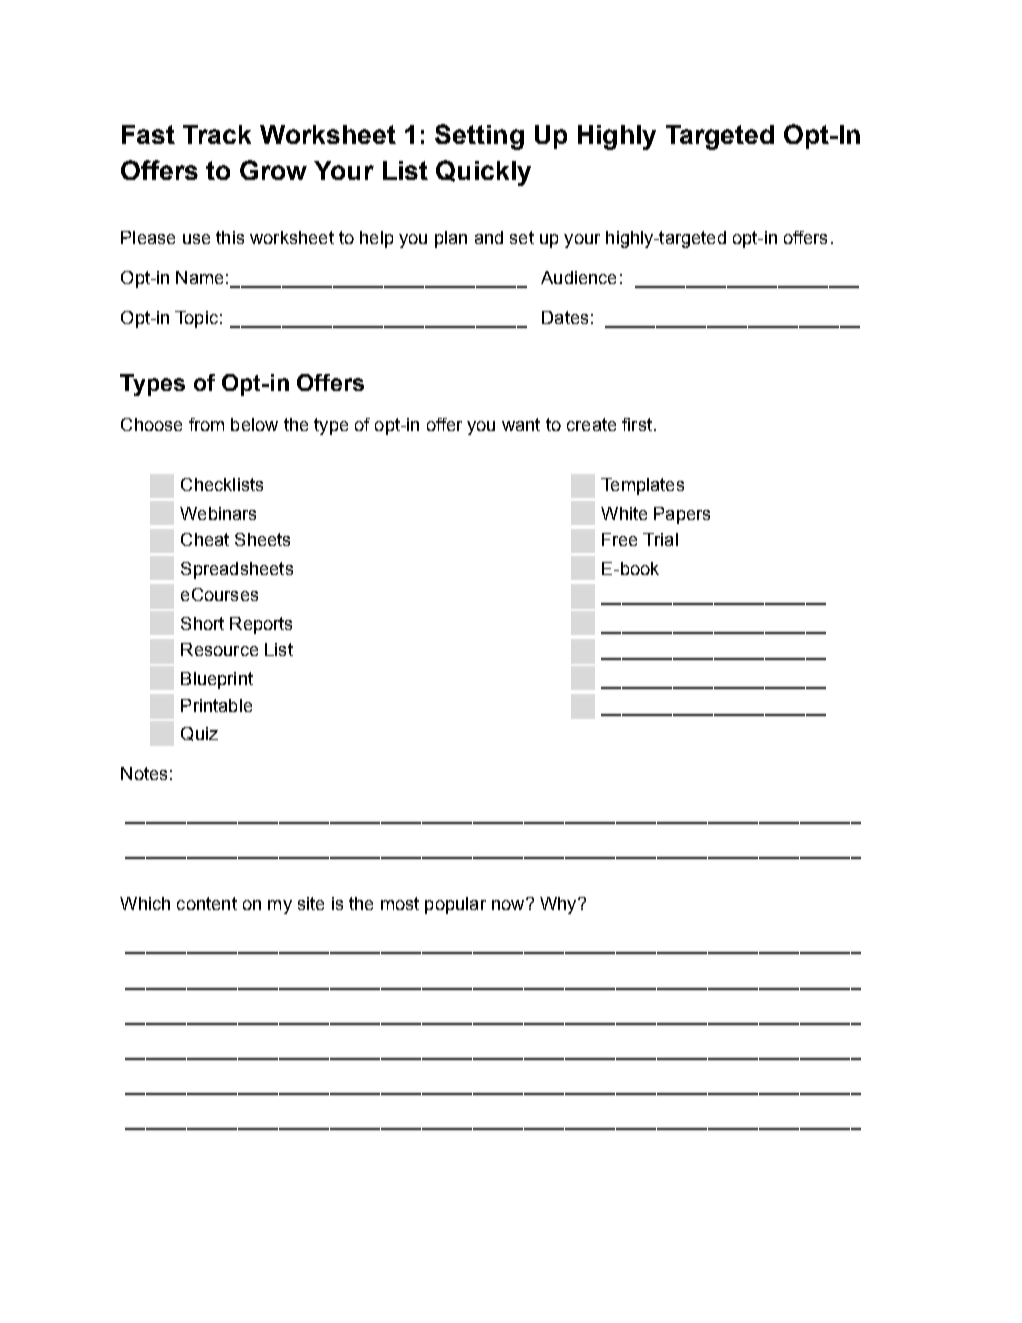 The width and height of the page is (1022, 1323). Describe the element at coordinates (217, 134) in the page. I see `Track` at that location.
